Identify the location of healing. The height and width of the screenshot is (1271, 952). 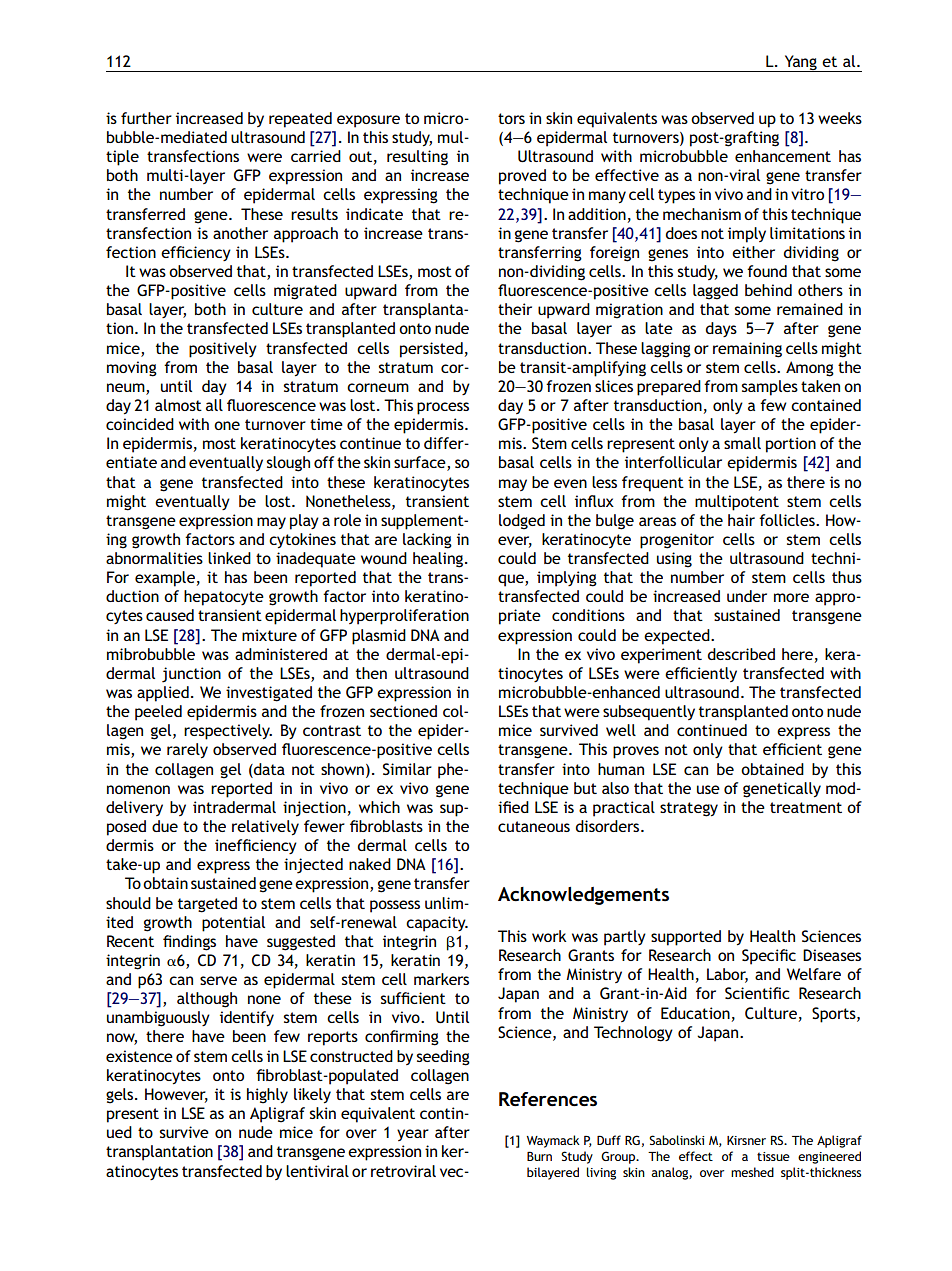
(439, 560).
